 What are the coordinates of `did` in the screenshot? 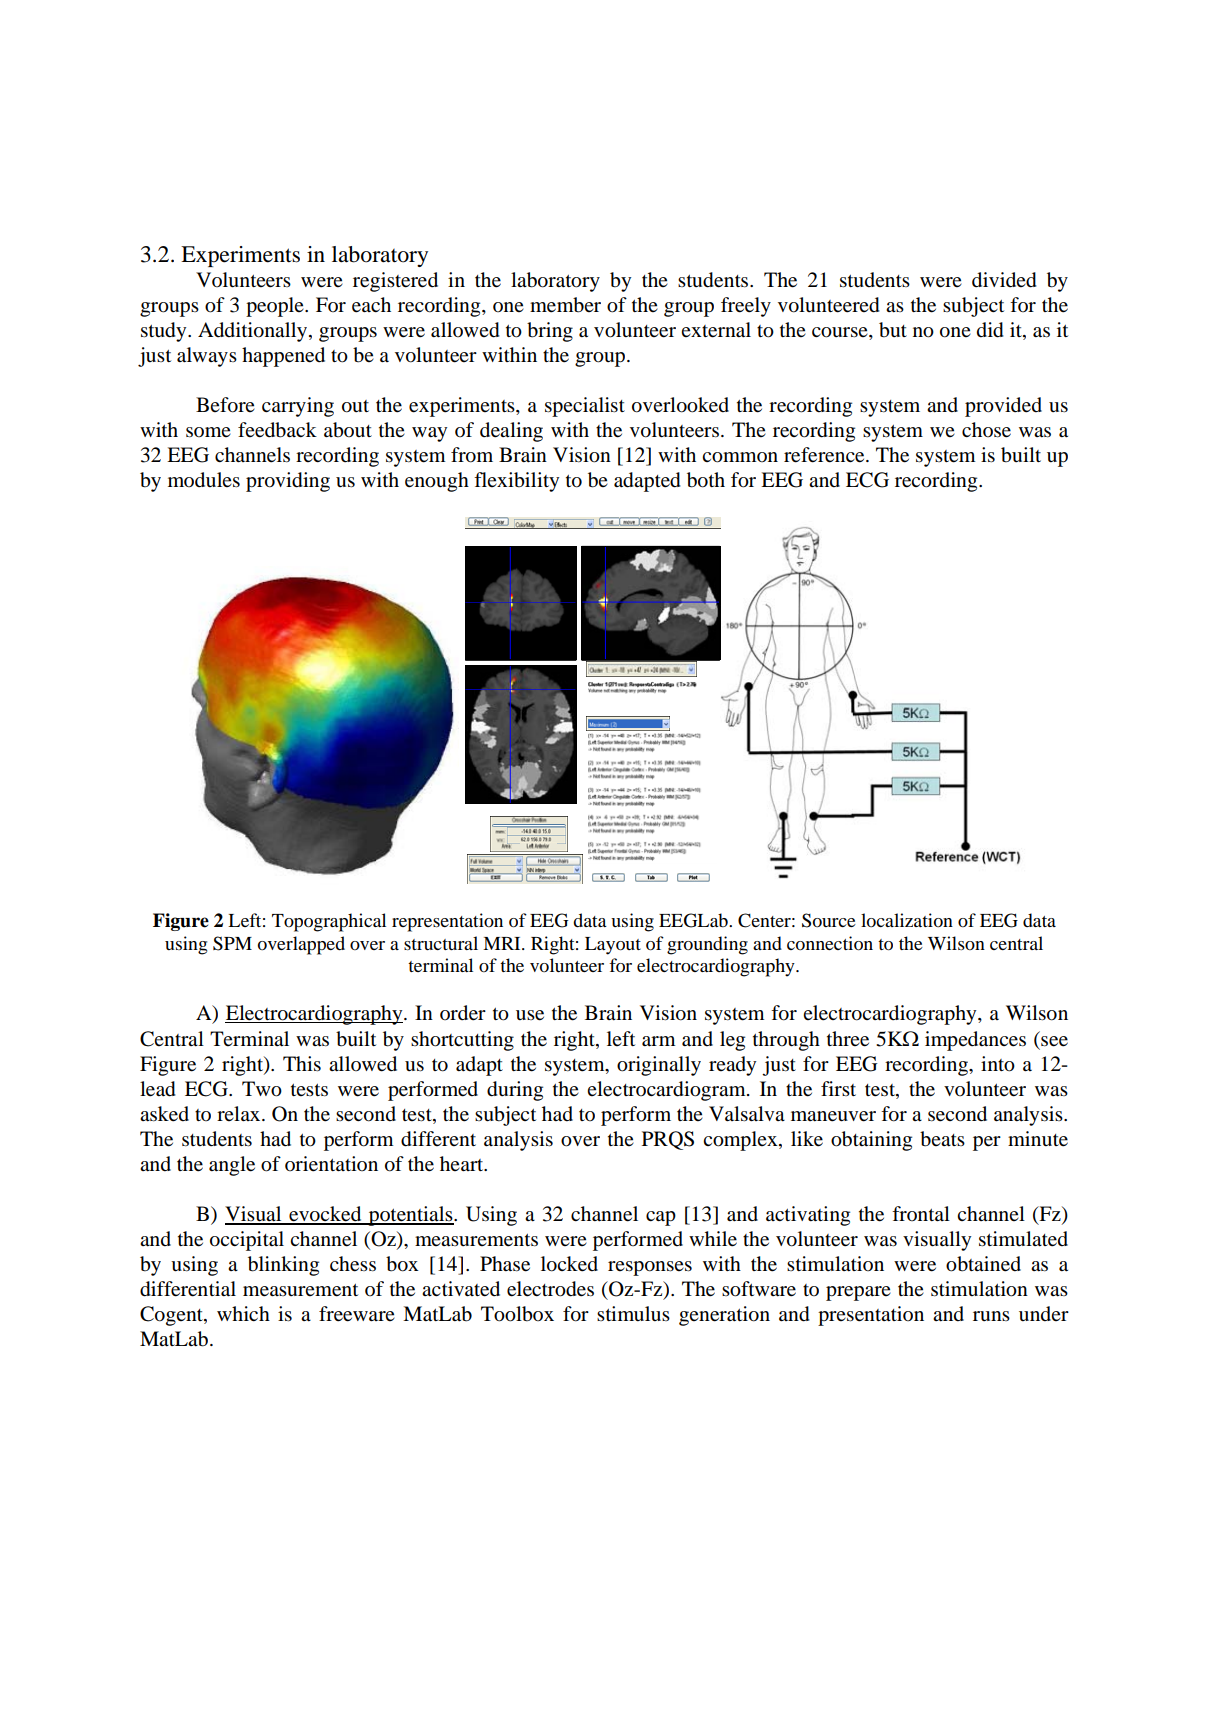 It's located at (990, 330).
